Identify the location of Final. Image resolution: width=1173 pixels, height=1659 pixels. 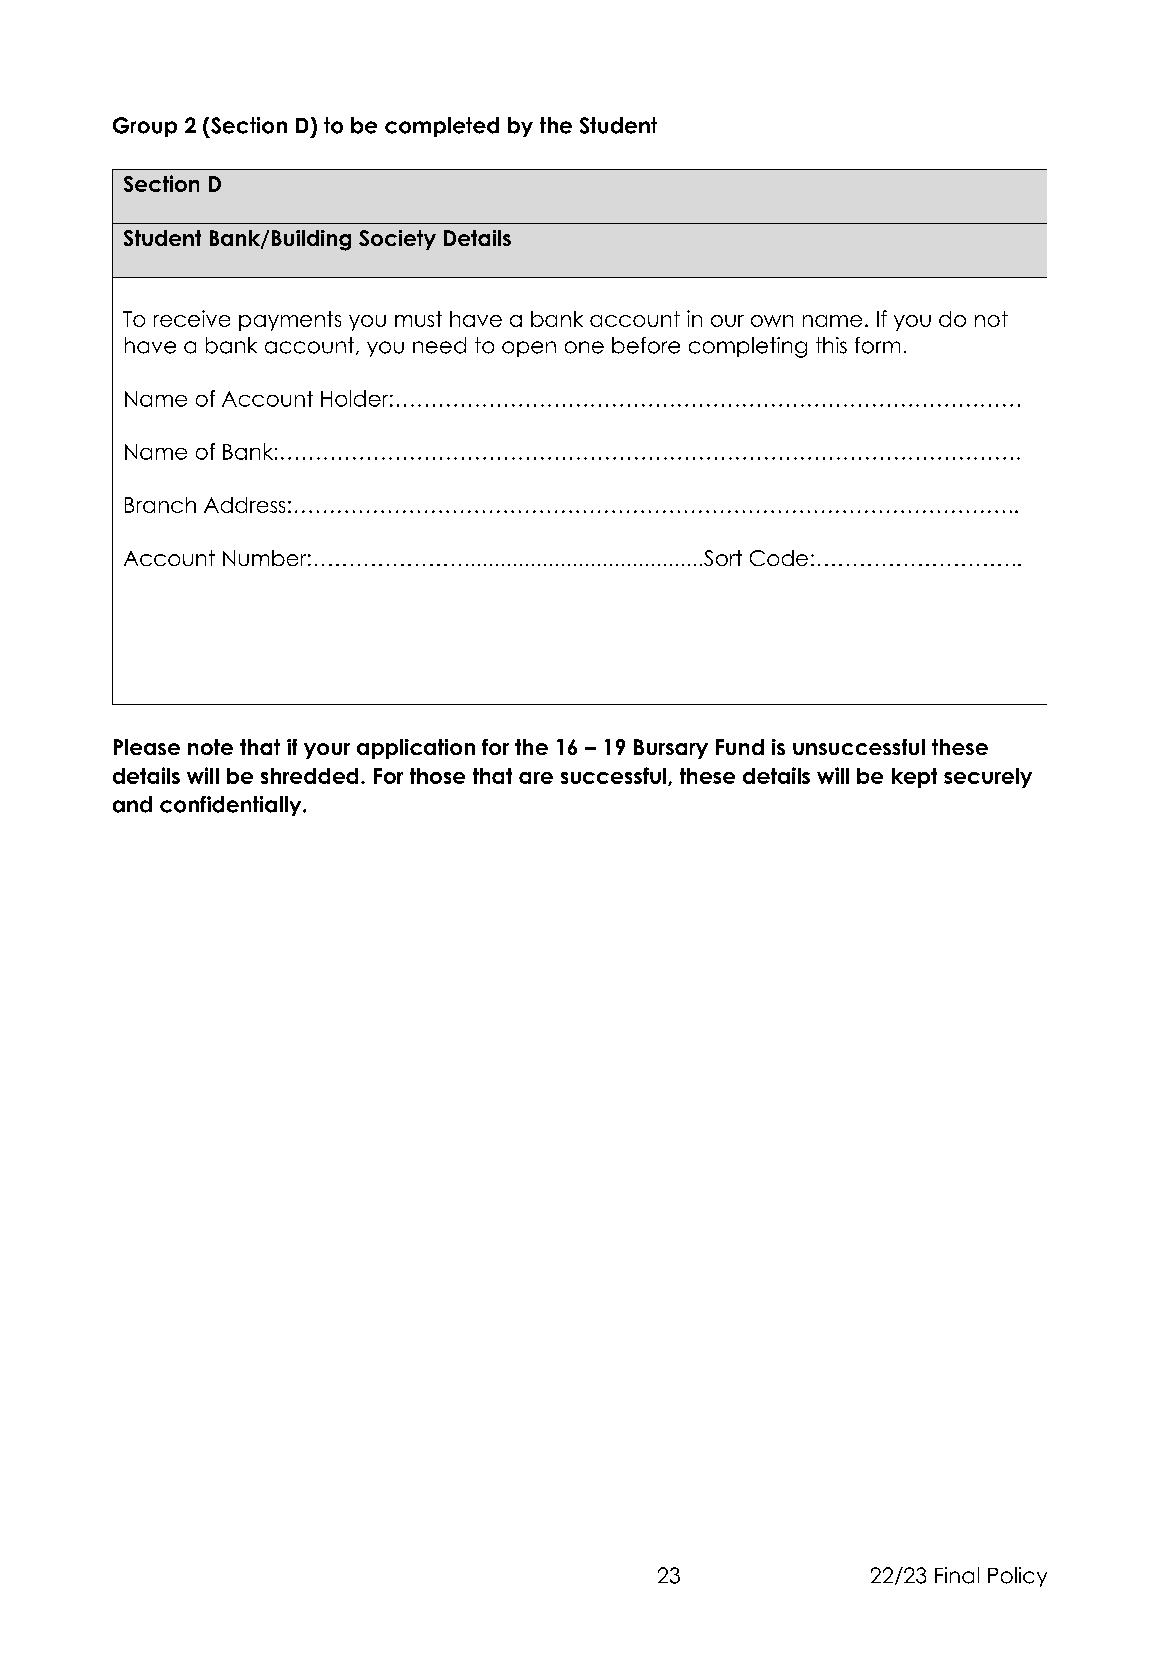
(957, 1575).
